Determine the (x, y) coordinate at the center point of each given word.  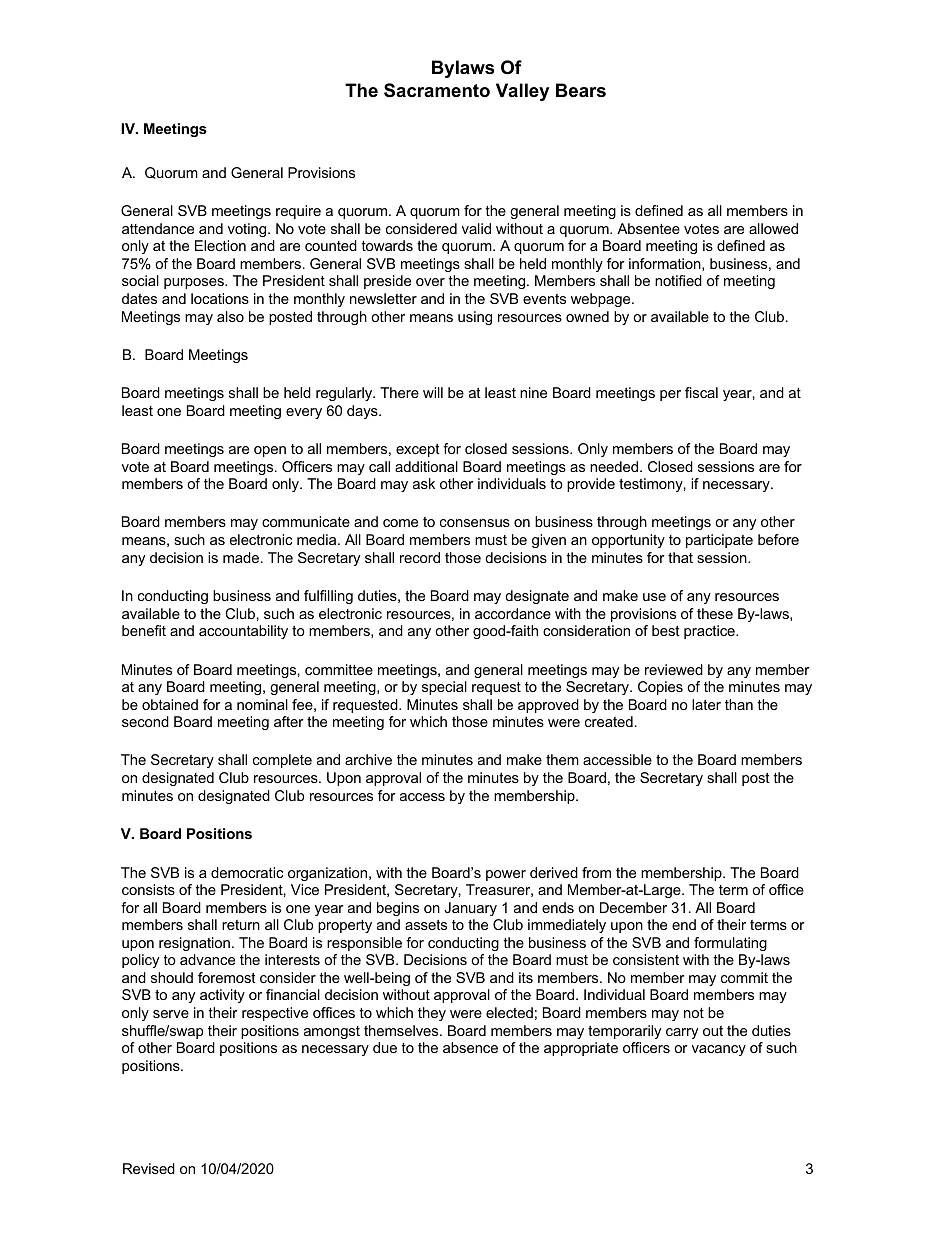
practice (710, 632)
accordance (513, 613)
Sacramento (437, 90)
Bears (581, 90)
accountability (243, 632)
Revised (149, 1168)
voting (248, 230)
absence (470, 1047)
